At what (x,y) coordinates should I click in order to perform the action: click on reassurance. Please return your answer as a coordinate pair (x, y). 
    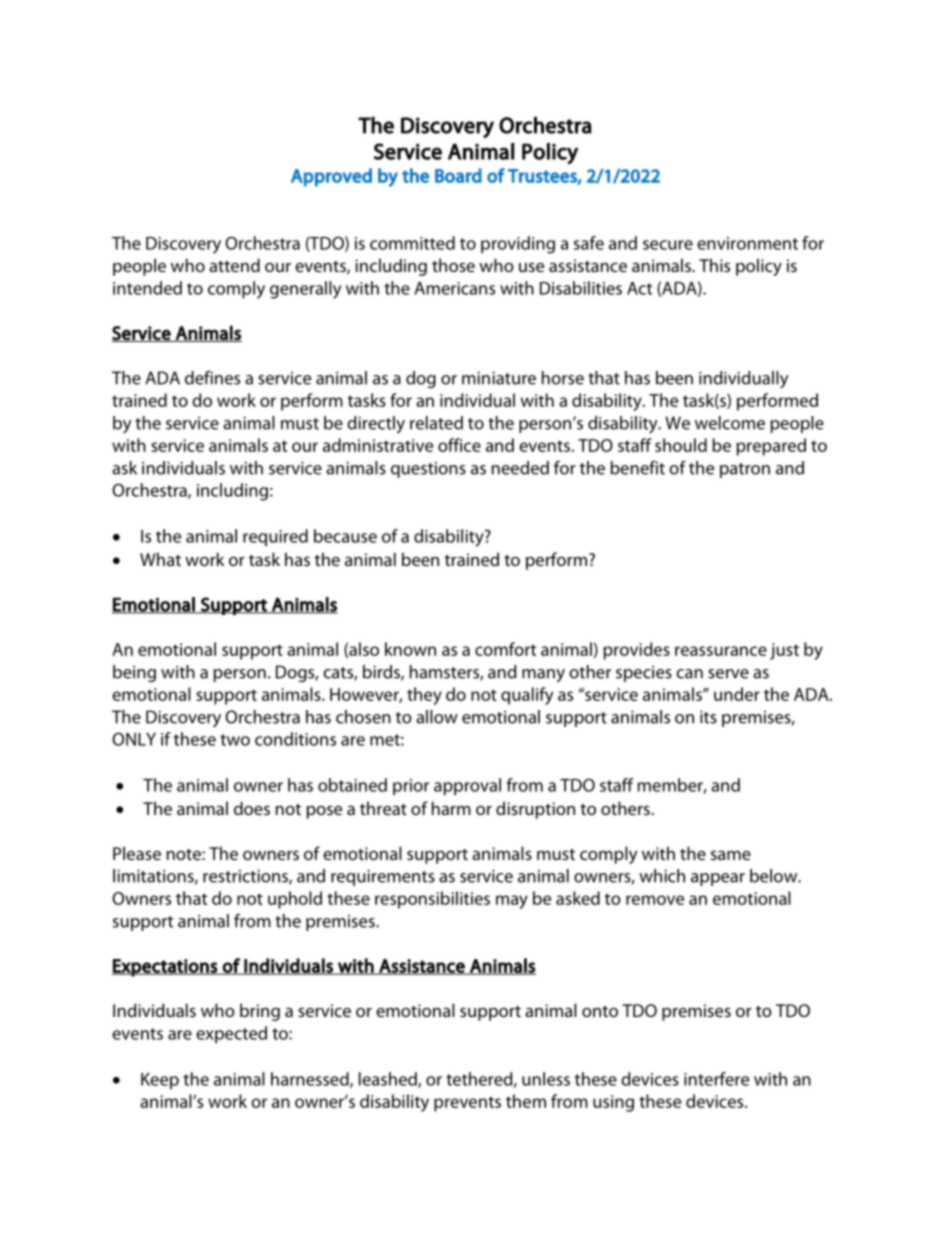
    Looking at the image, I should click on (721, 651).
